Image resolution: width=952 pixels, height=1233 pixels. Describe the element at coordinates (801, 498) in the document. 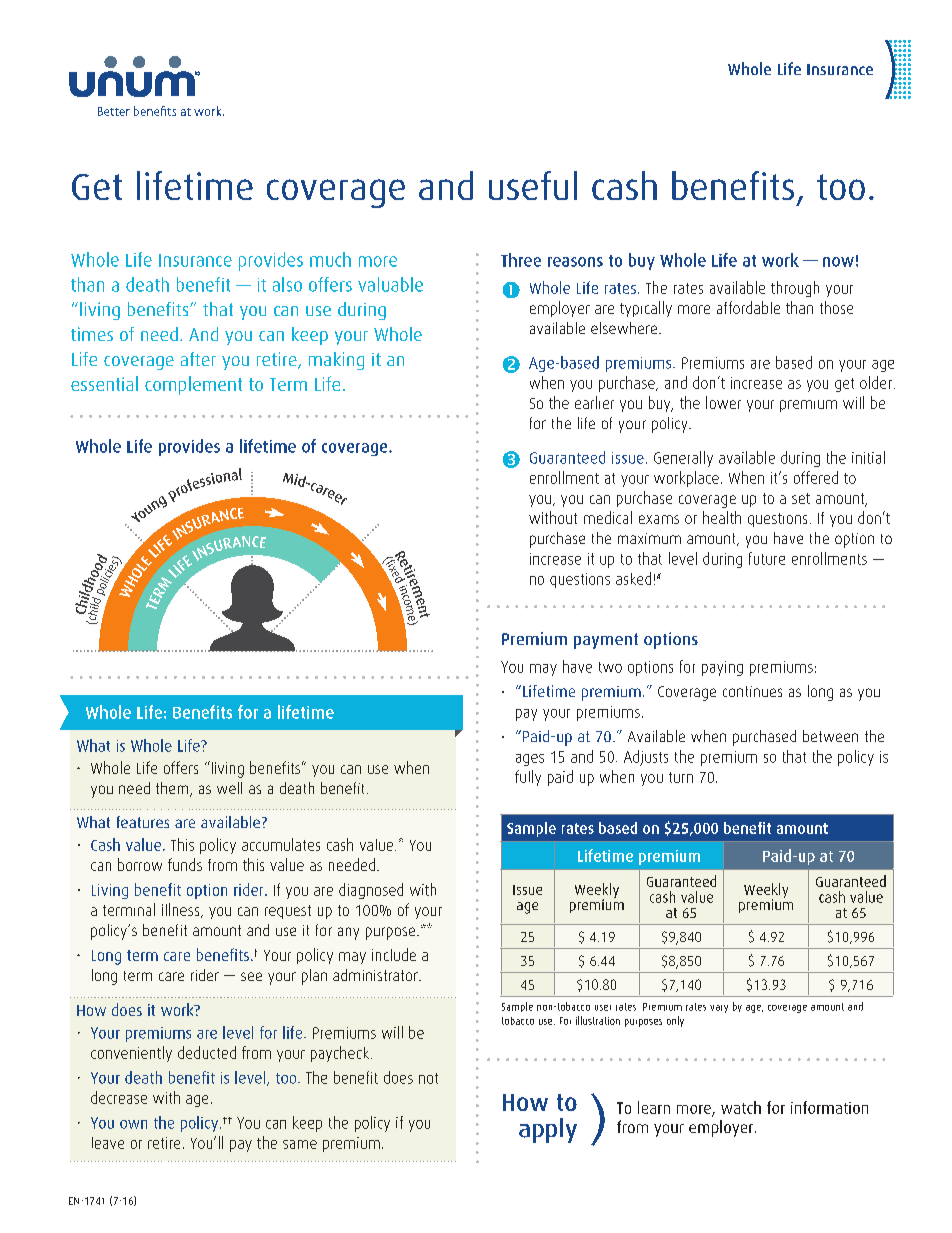

I see `set` at that location.
